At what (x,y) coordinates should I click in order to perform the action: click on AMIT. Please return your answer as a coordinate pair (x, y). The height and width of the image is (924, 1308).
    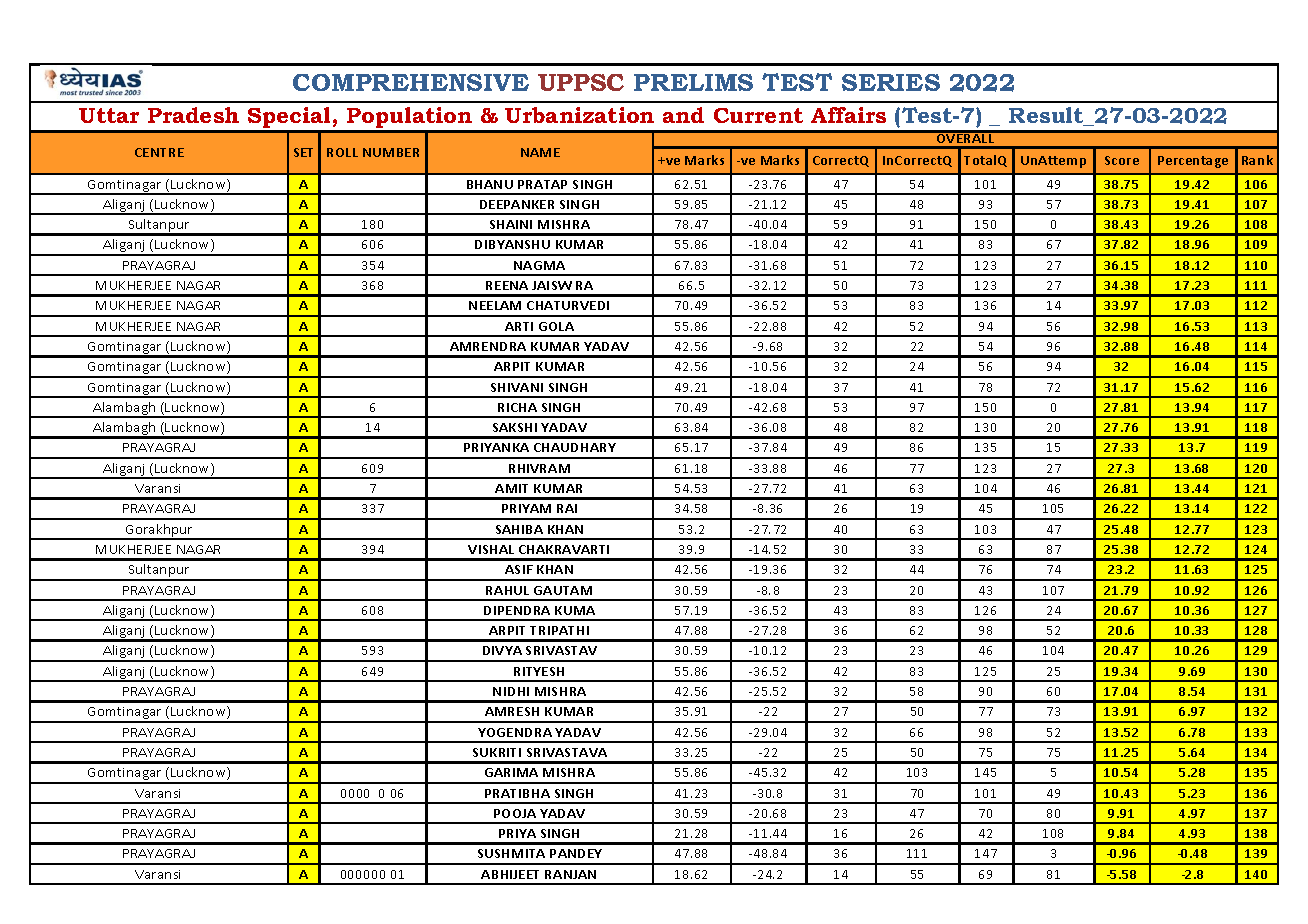
    Looking at the image, I should click on (511, 488).
